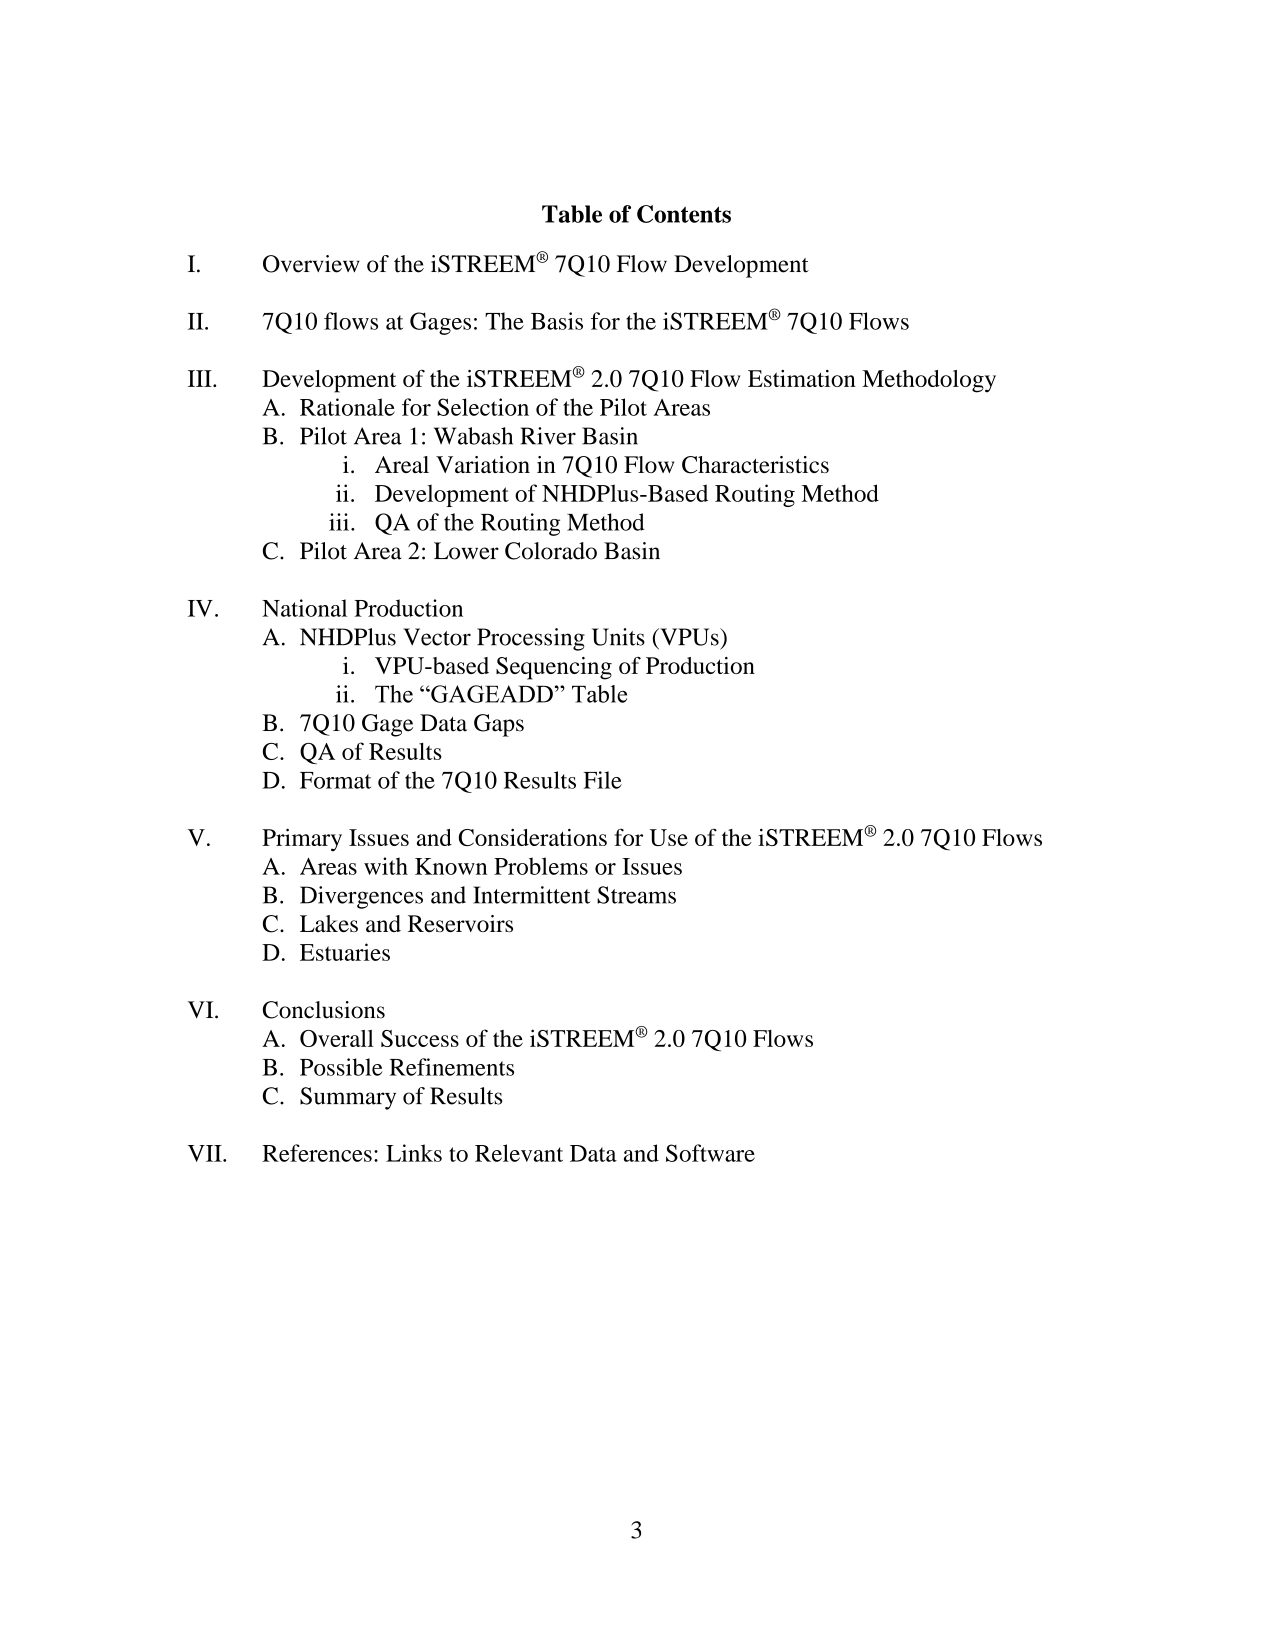 This page has height=1647, width=1273. What do you see at coordinates (684, 214) in the page?
I see `Contents` at bounding box center [684, 214].
